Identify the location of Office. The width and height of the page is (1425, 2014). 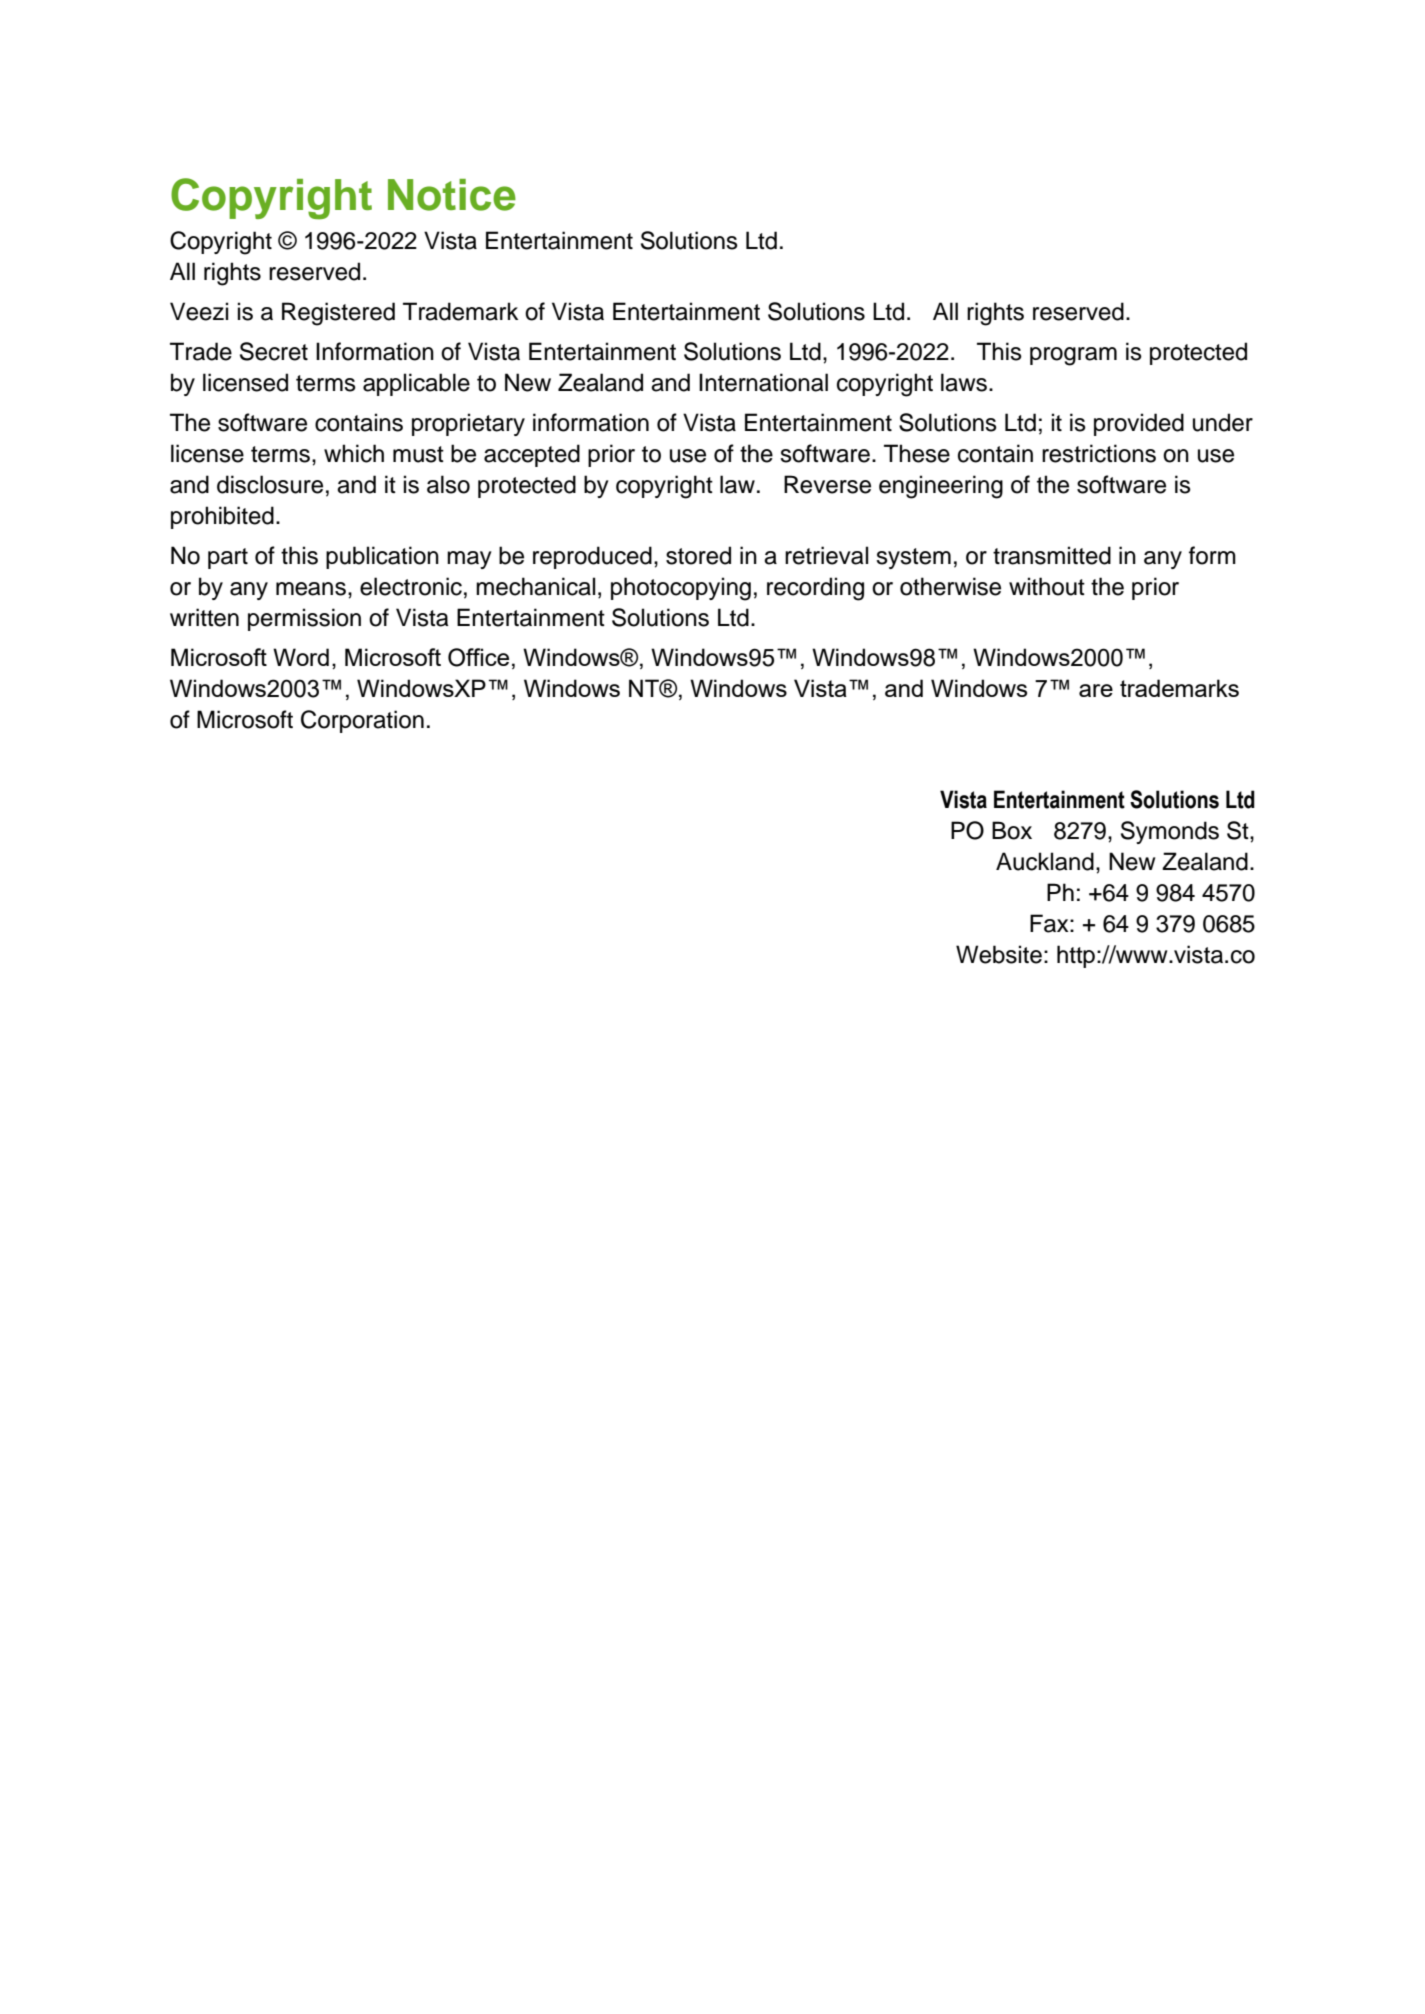
(478, 657).
